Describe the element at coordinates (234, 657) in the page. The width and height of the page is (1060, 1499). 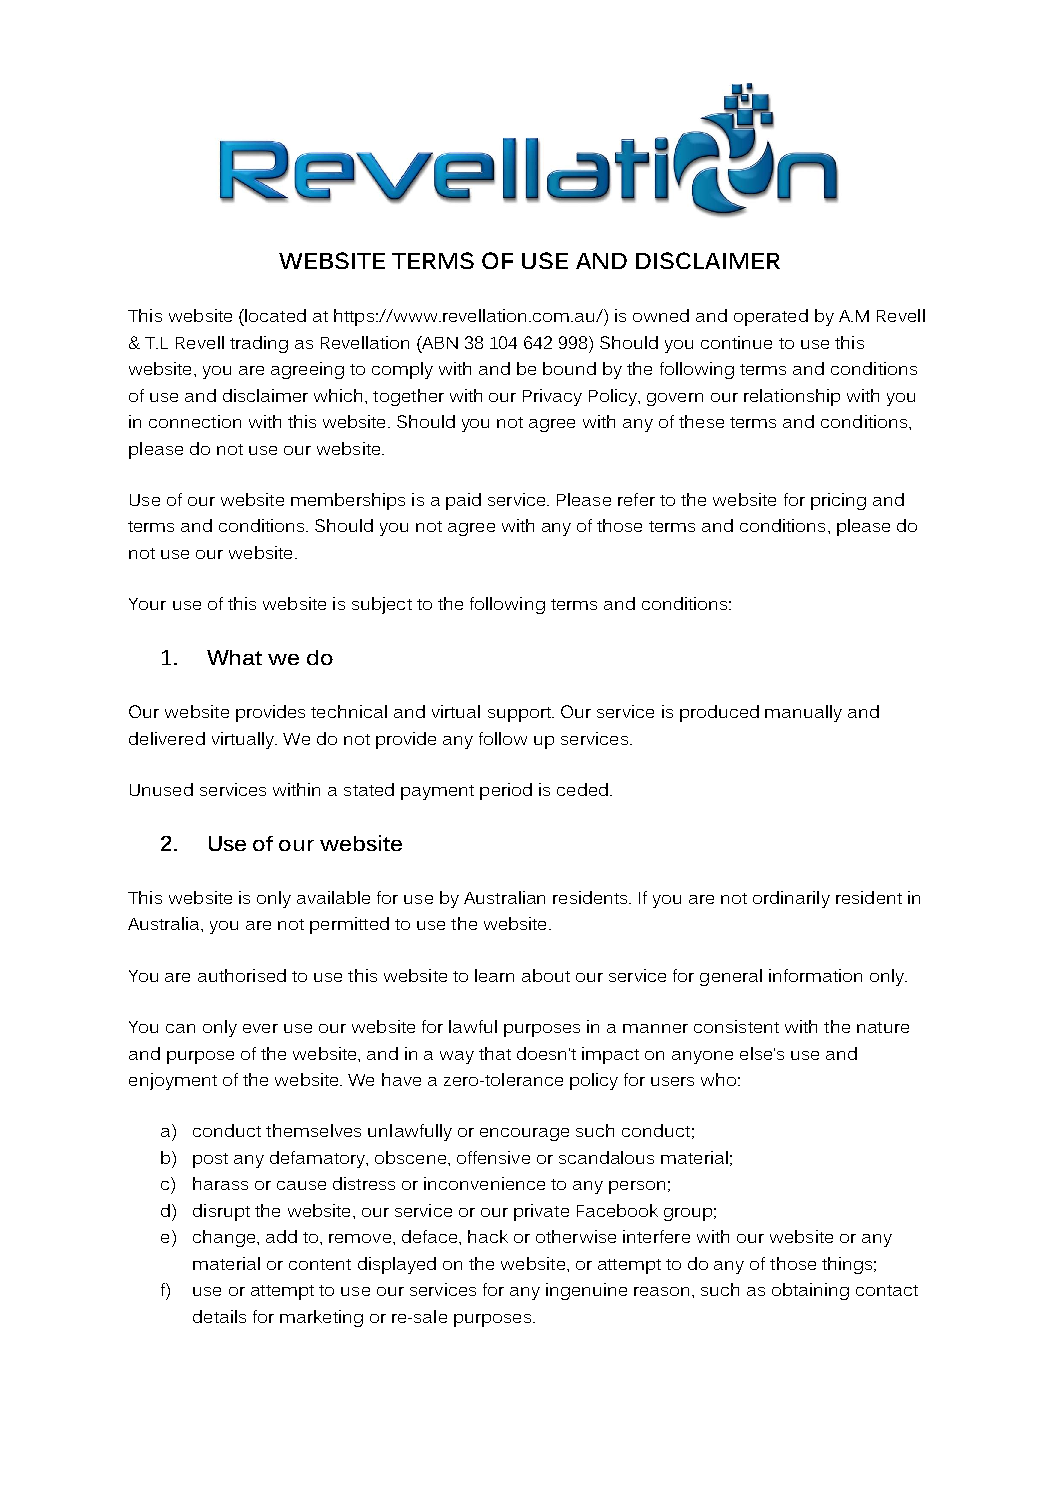
I see `What` at that location.
